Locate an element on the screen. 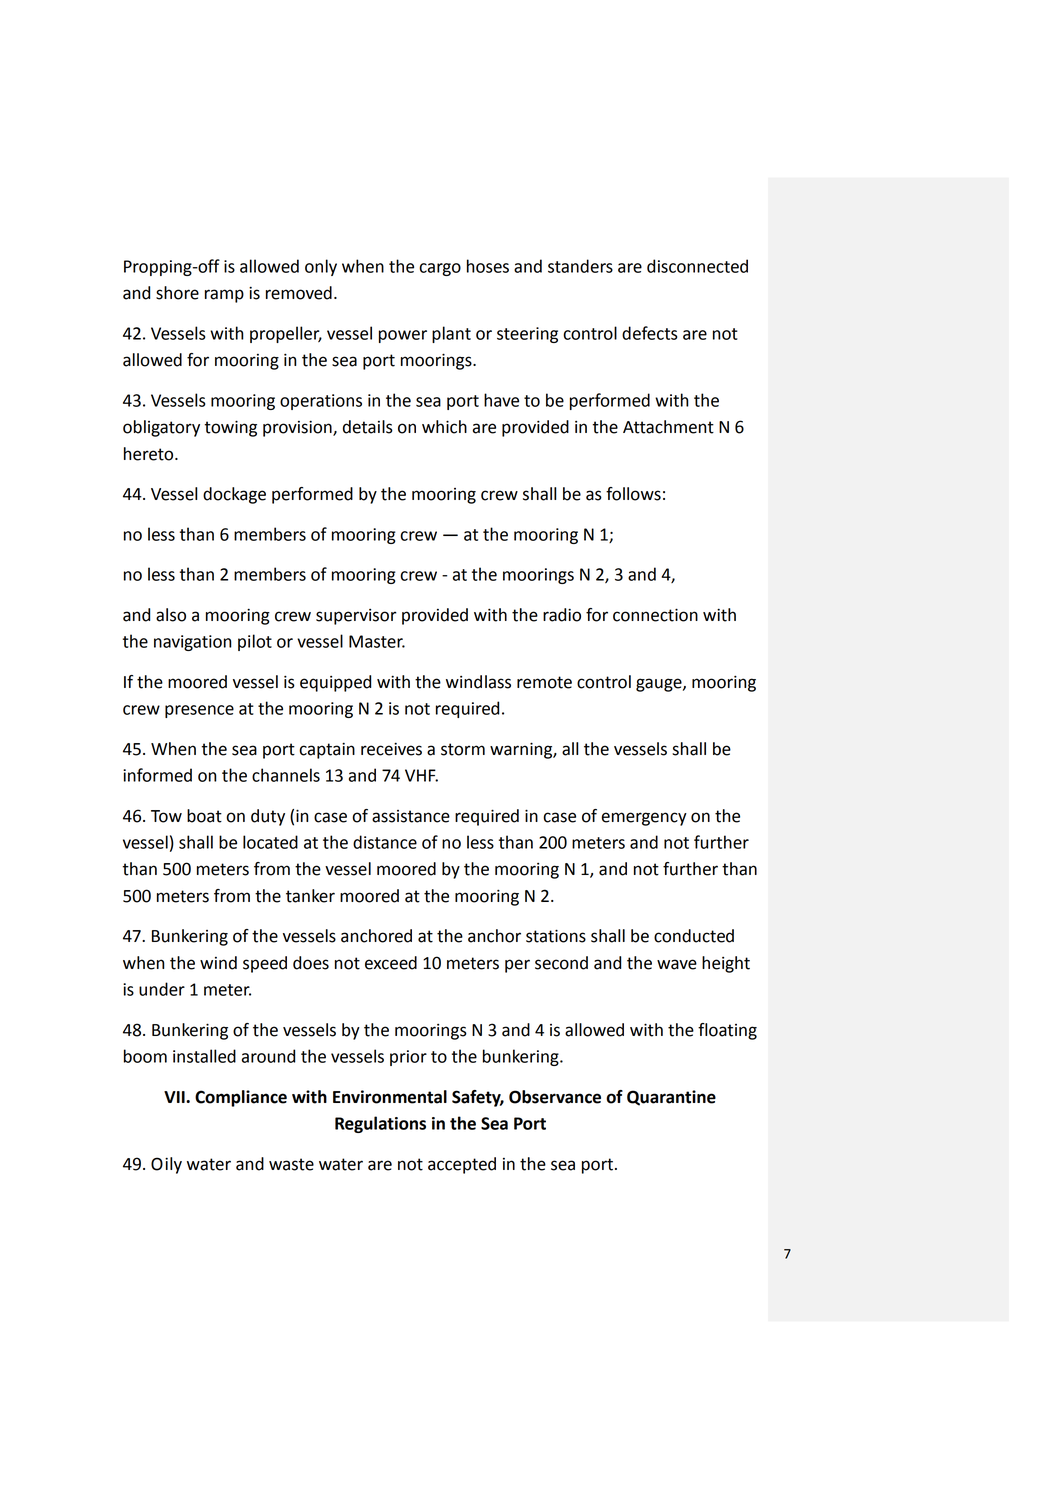  storm is located at coordinates (463, 749).
